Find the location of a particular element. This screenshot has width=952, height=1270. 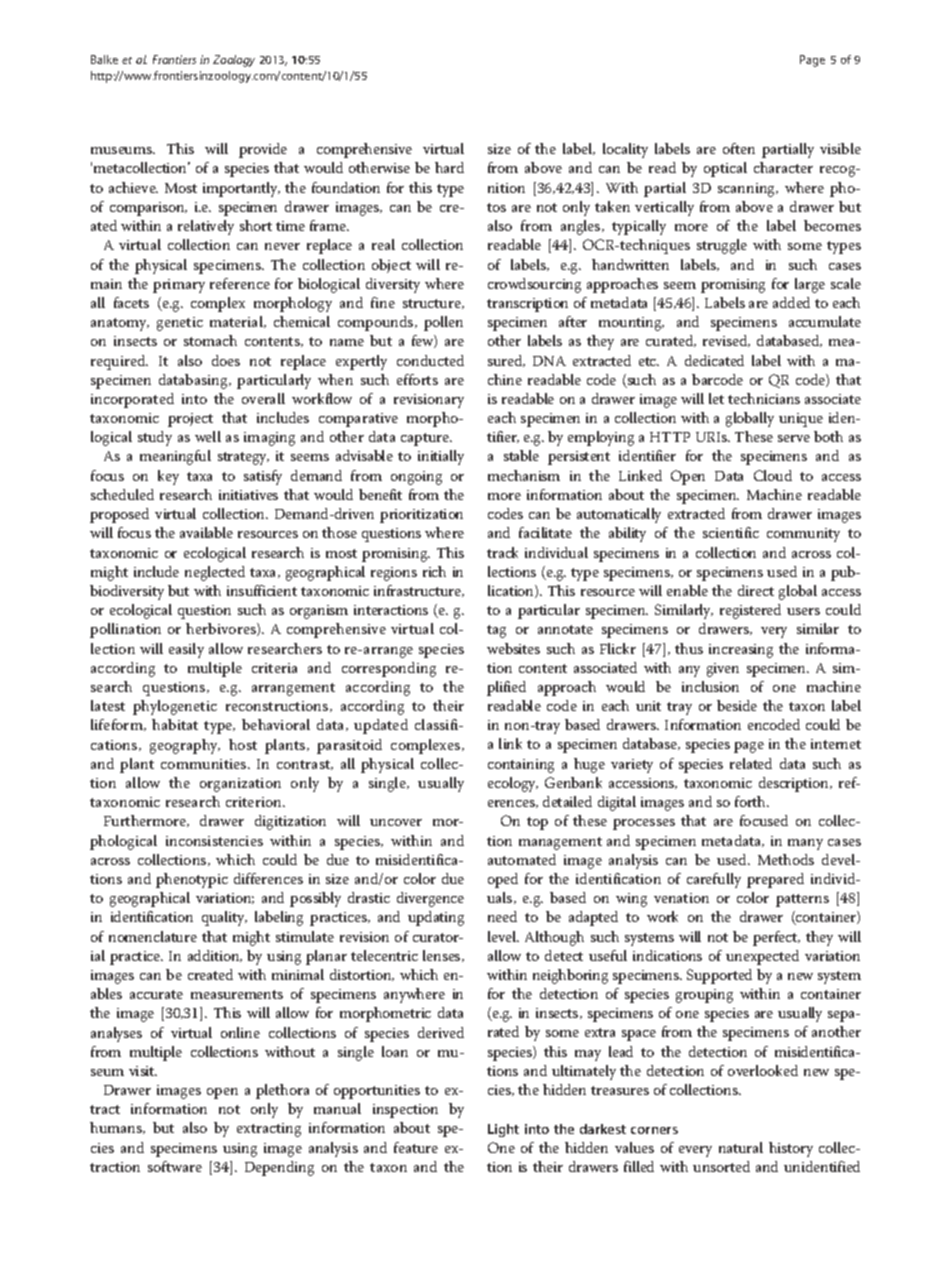

easily is located at coordinates (186, 650).
